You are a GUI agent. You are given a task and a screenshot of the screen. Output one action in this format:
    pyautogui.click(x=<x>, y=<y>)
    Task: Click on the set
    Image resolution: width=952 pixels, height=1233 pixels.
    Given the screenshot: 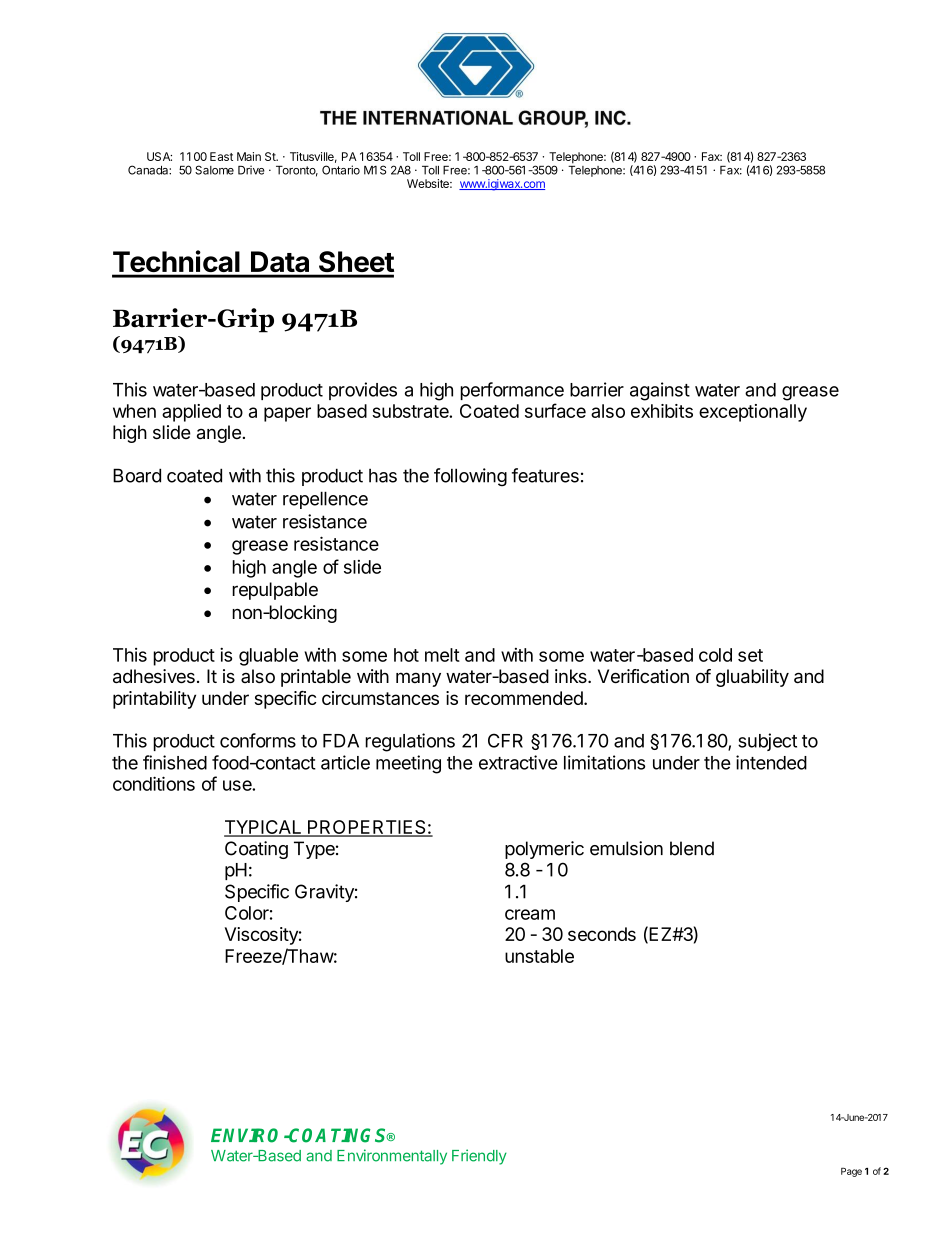 What is the action you would take?
    pyautogui.click(x=750, y=655)
